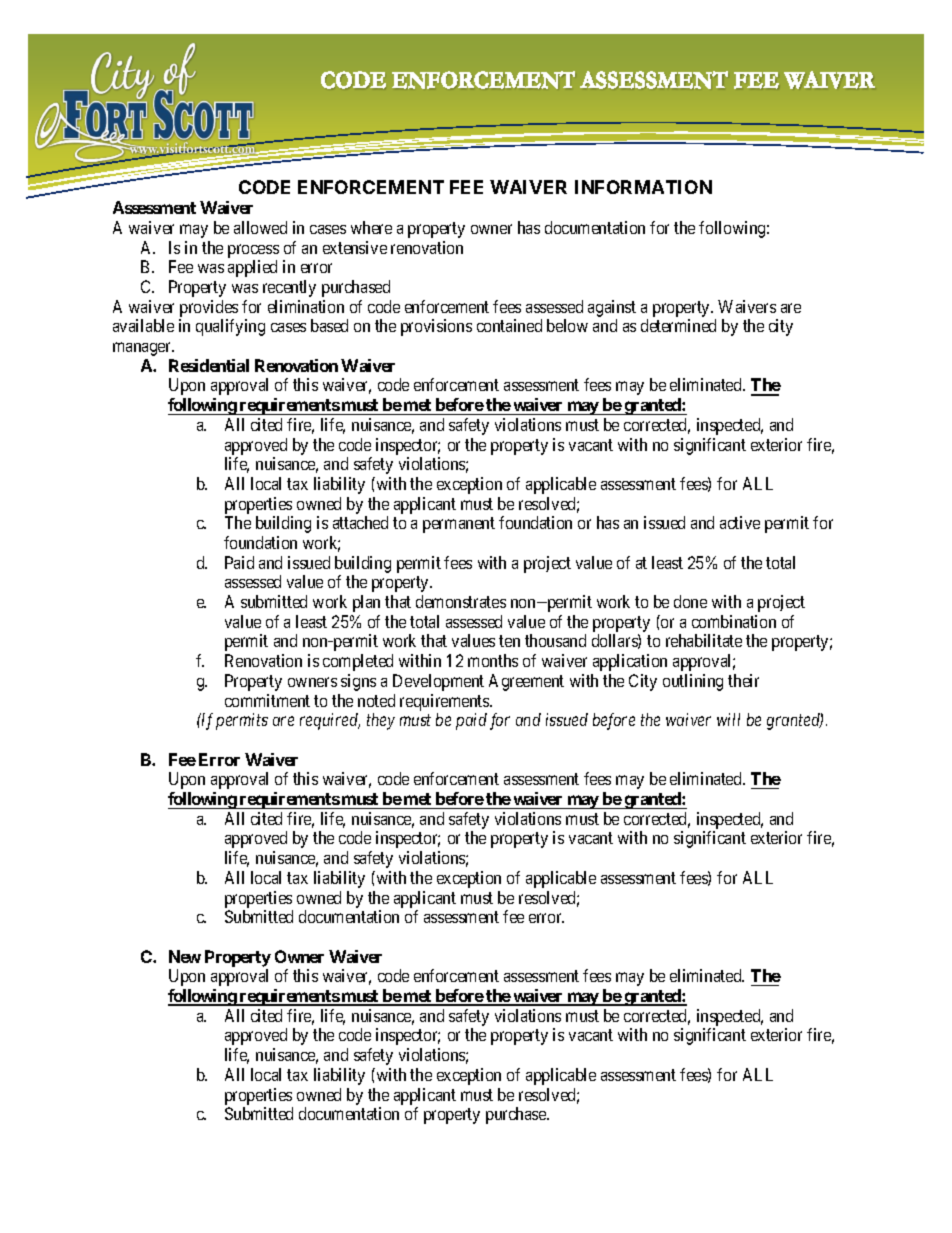  I want to click on allowed, so click(260, 227).
